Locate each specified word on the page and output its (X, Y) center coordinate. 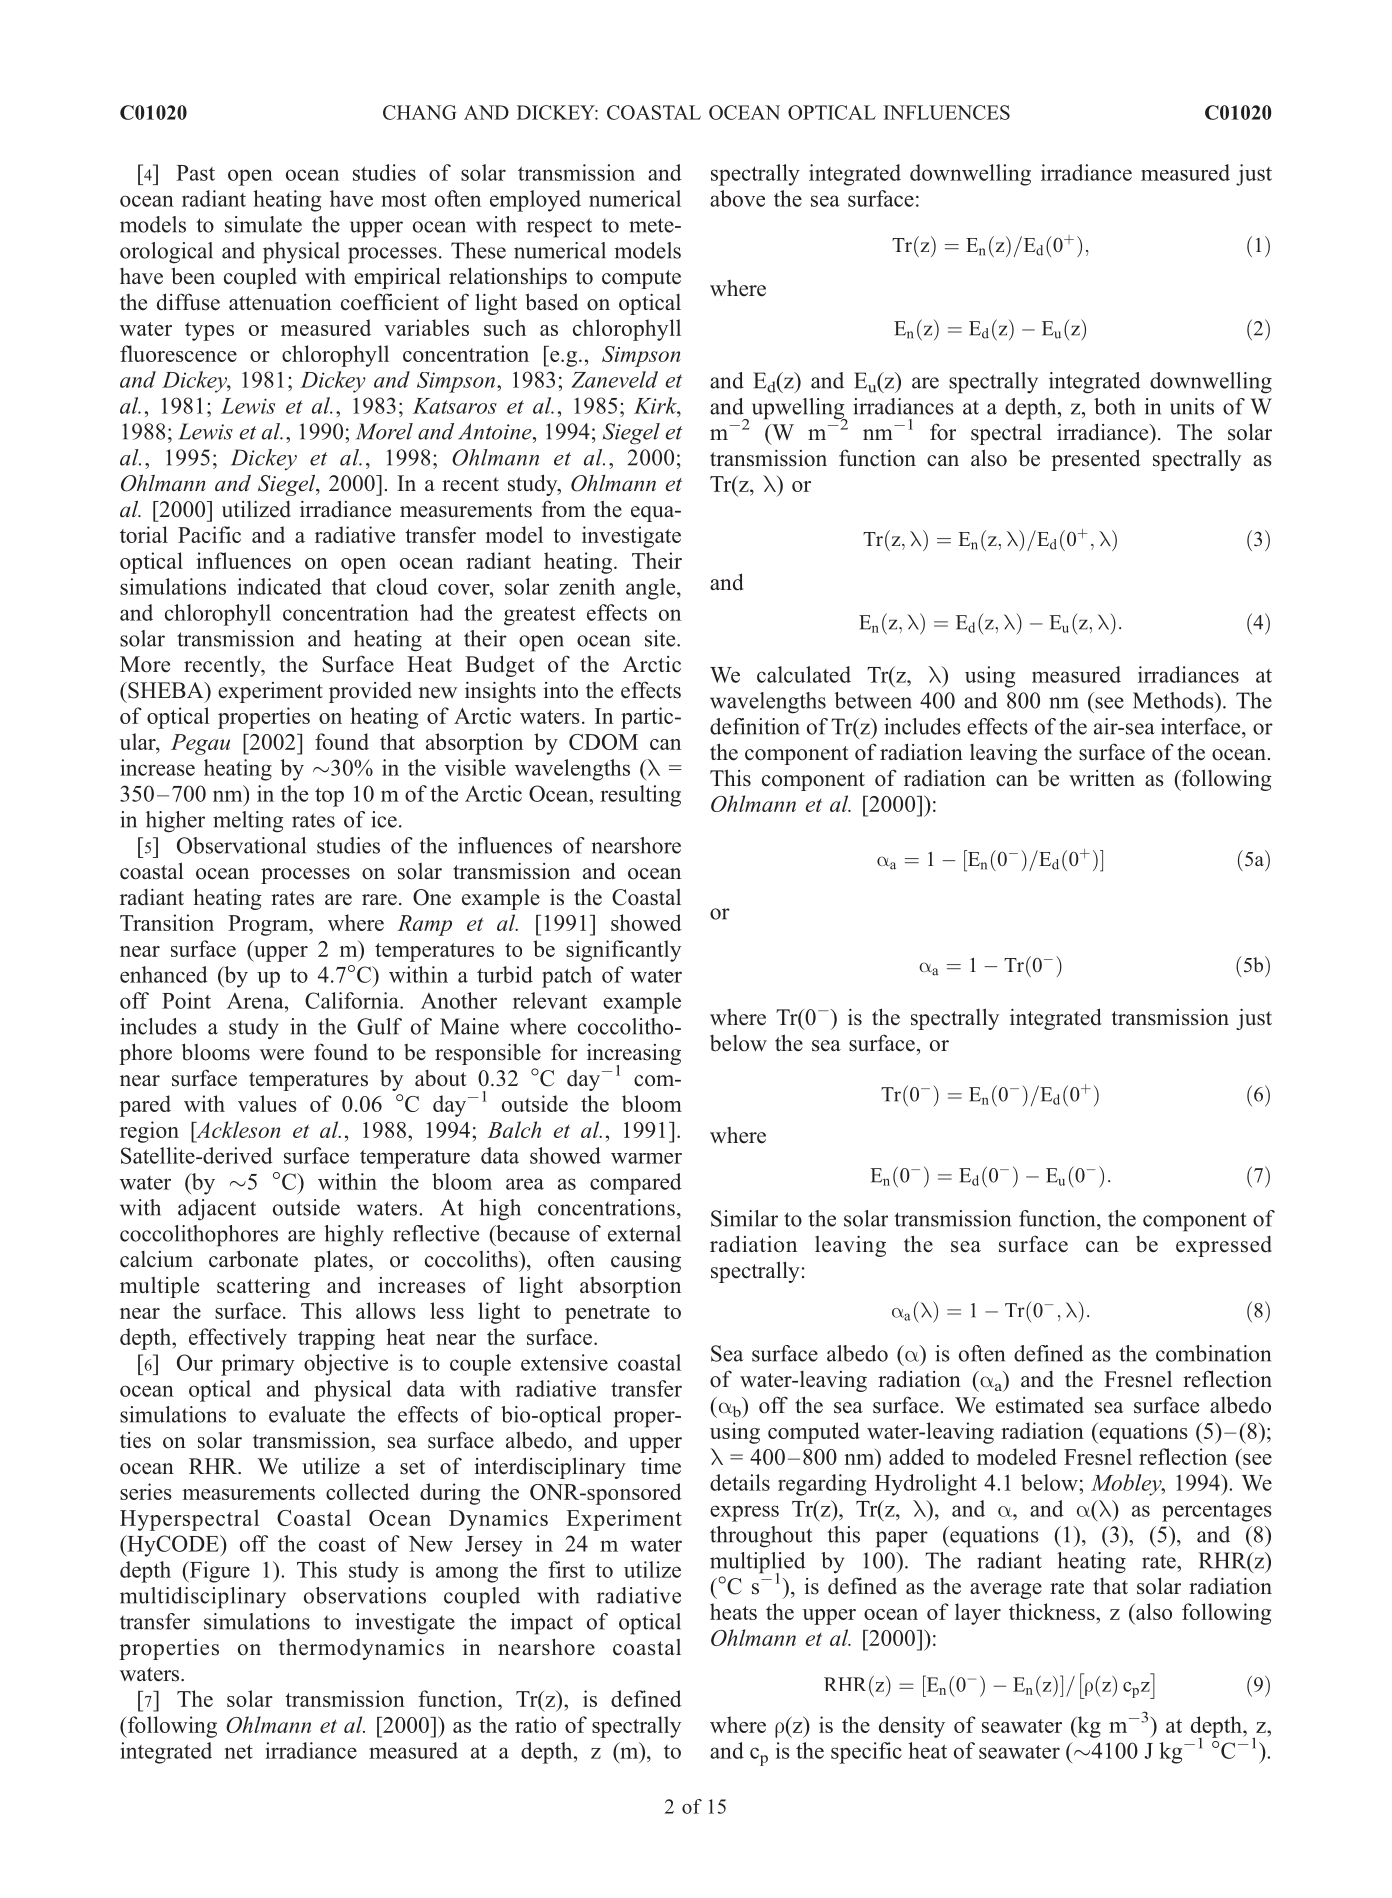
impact (542, 1624)
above (737, 198)
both (1114, 406)
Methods (1174, 700)
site (661, 638)
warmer (646, 1158)
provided (370, 692)
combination (1213, 1353)
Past (195, 173)
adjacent (217, 1210)
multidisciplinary (203, 1598)
